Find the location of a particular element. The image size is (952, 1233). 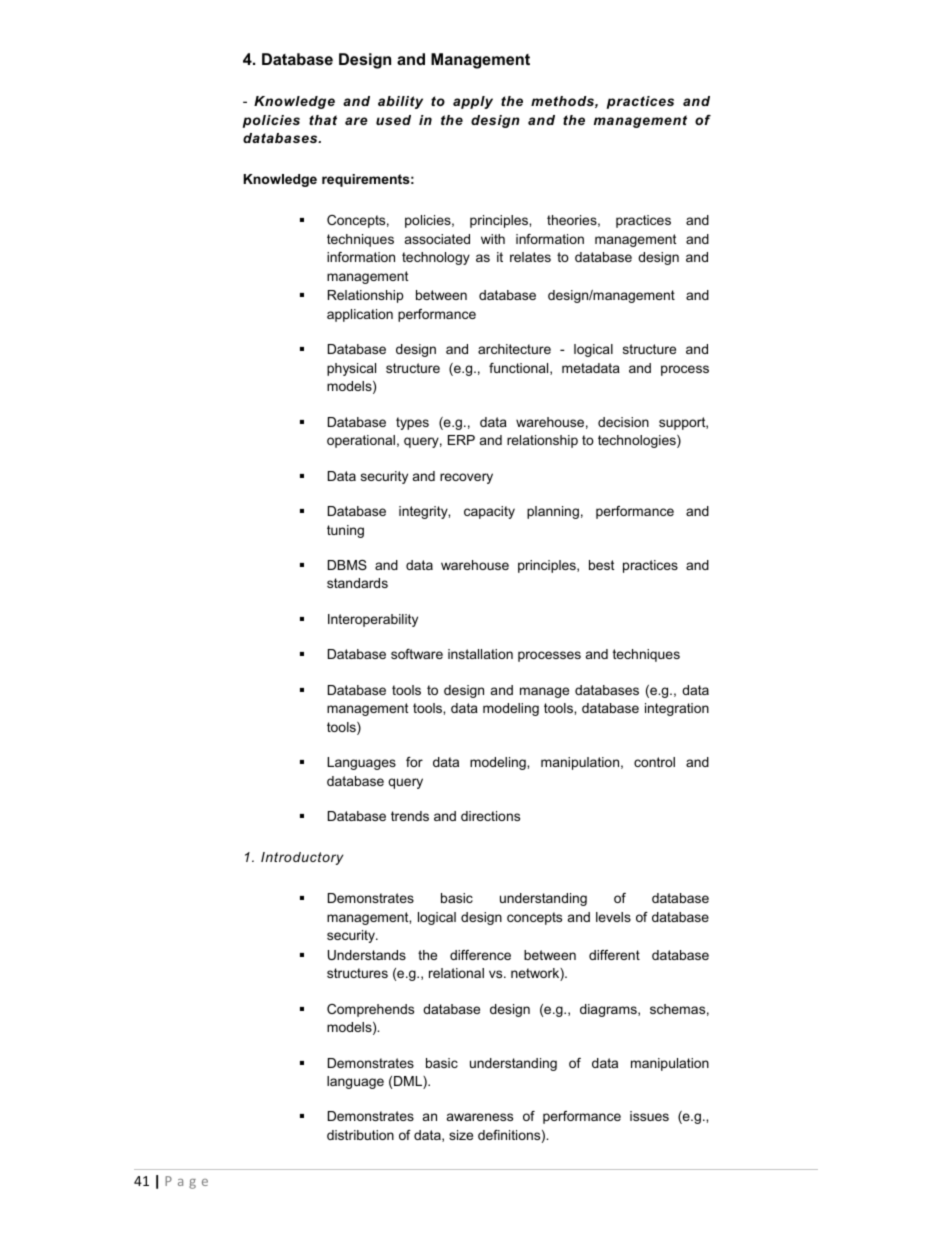

Introductory is located at coordinates (302, 858).
